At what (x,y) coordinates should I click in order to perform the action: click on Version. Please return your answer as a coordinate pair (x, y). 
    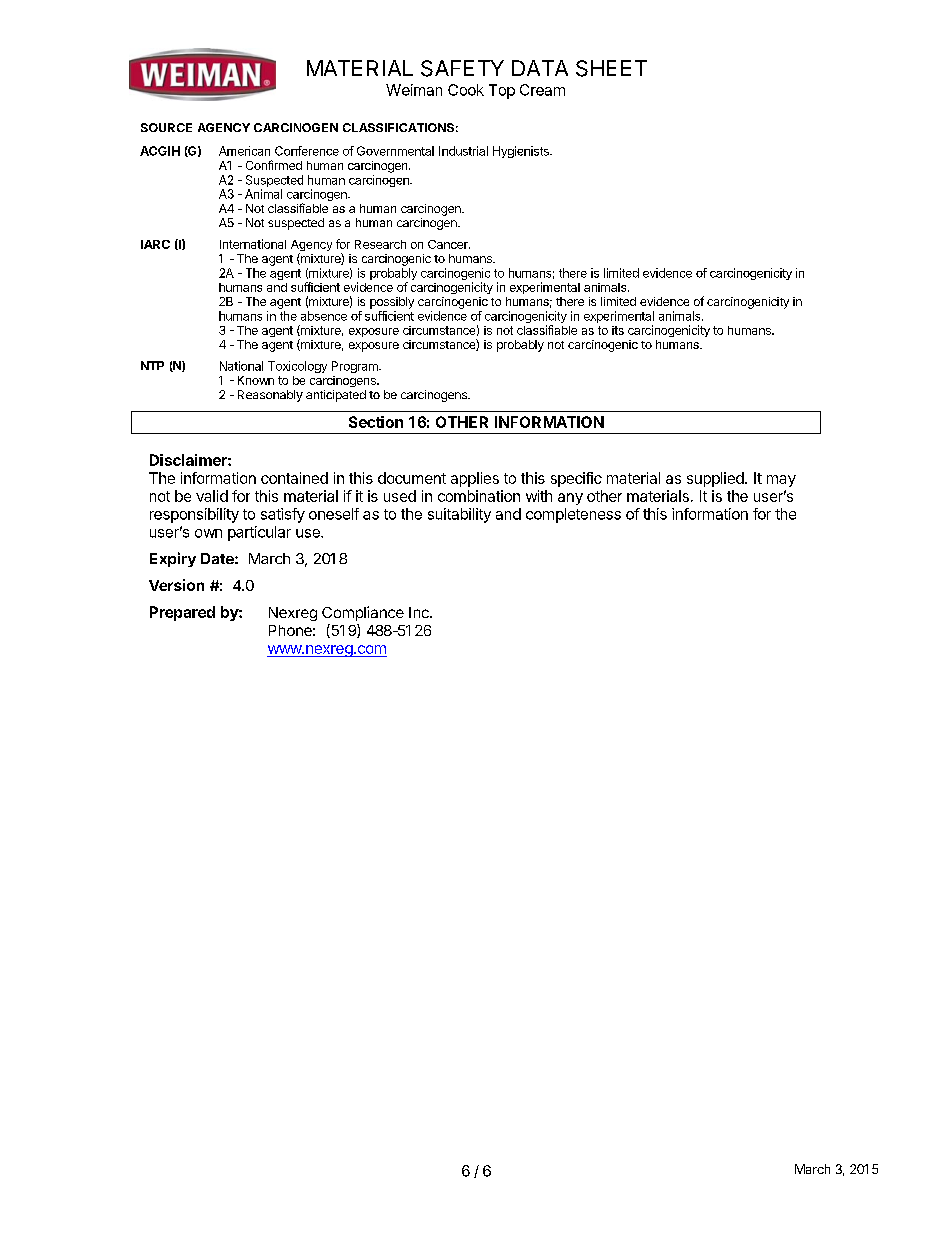
    Looking at the image, I should click on (176, 585).
